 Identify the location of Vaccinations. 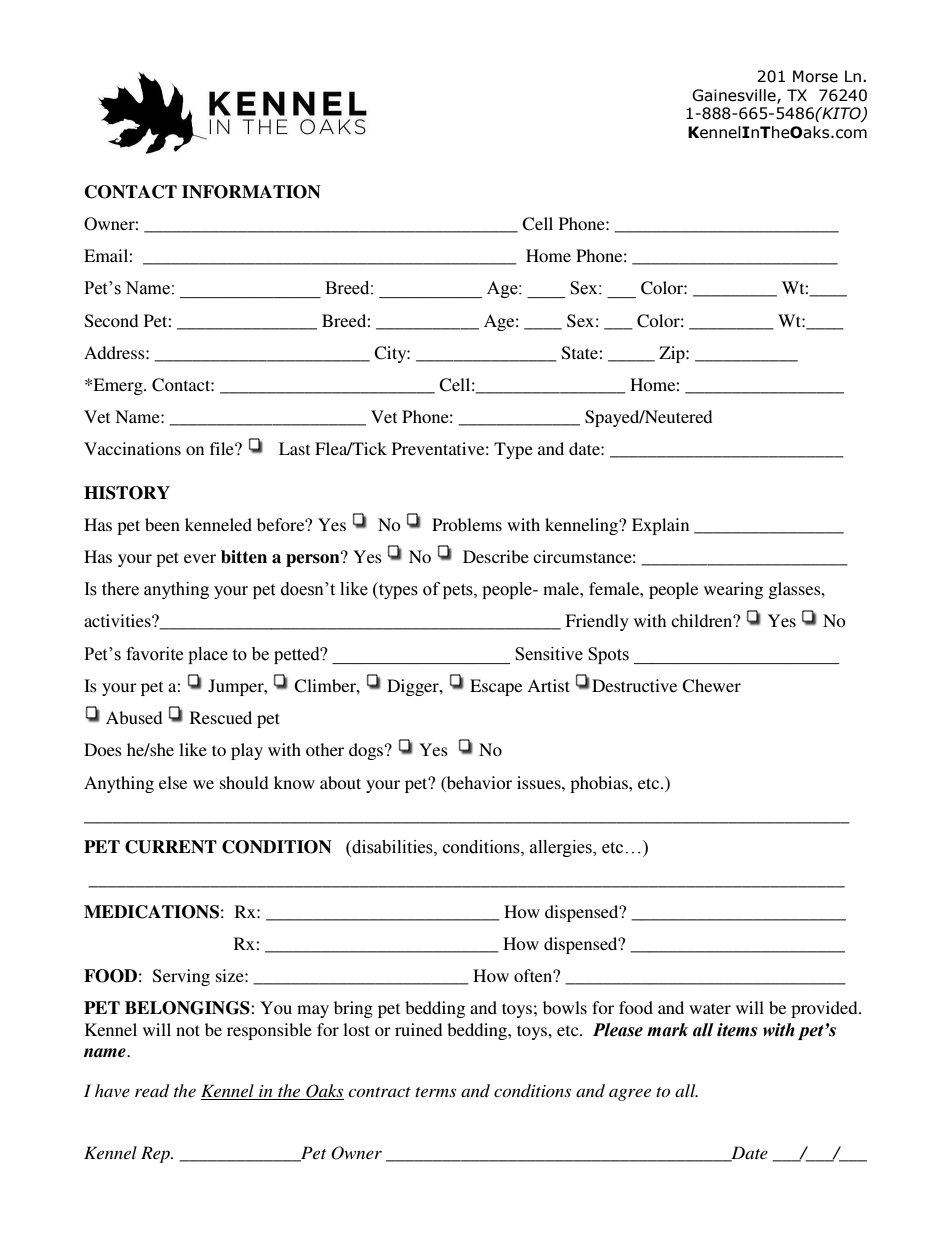
(132, 448).
